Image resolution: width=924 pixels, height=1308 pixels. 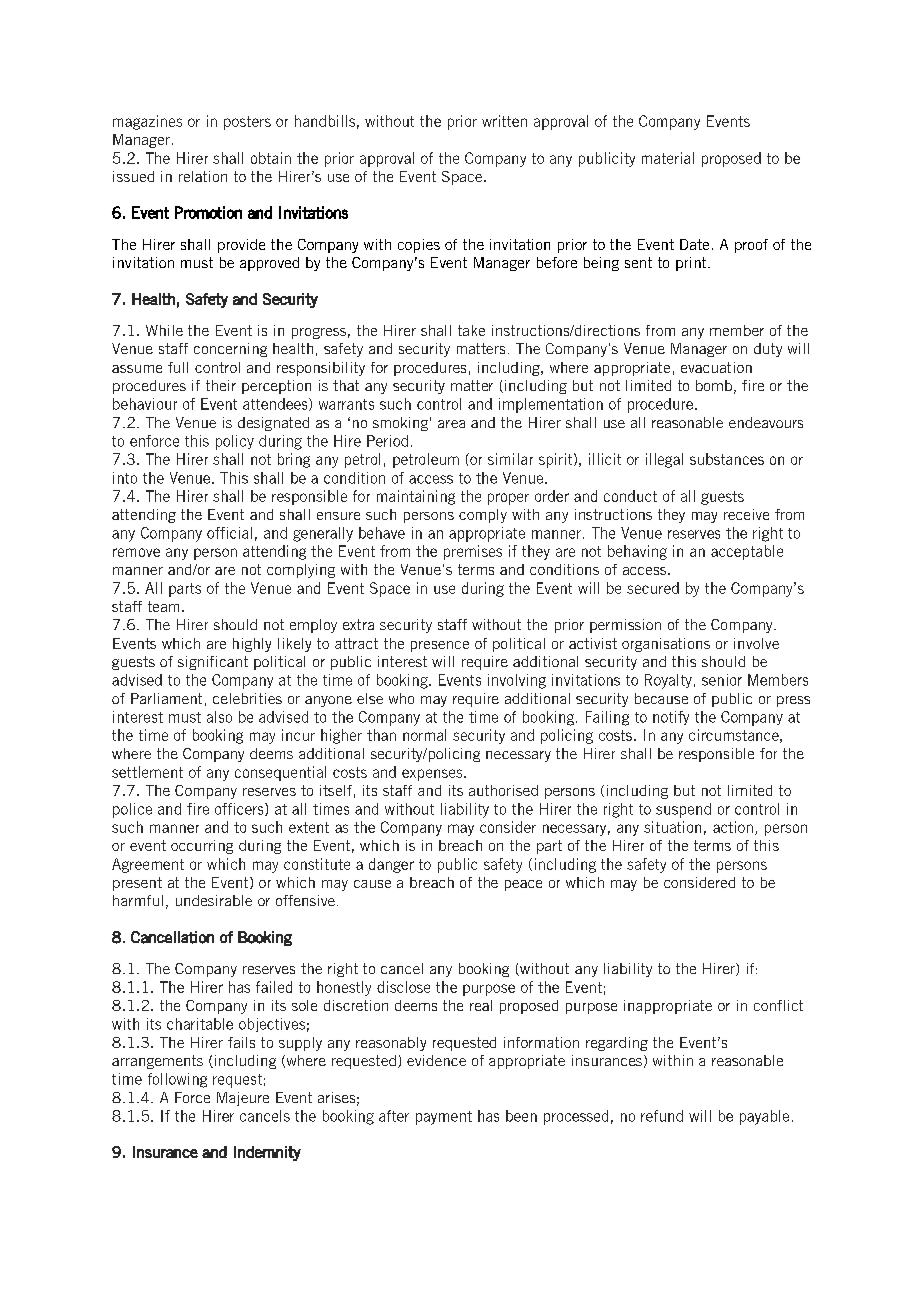 I want to click on written, so click(x=504, y=121).
